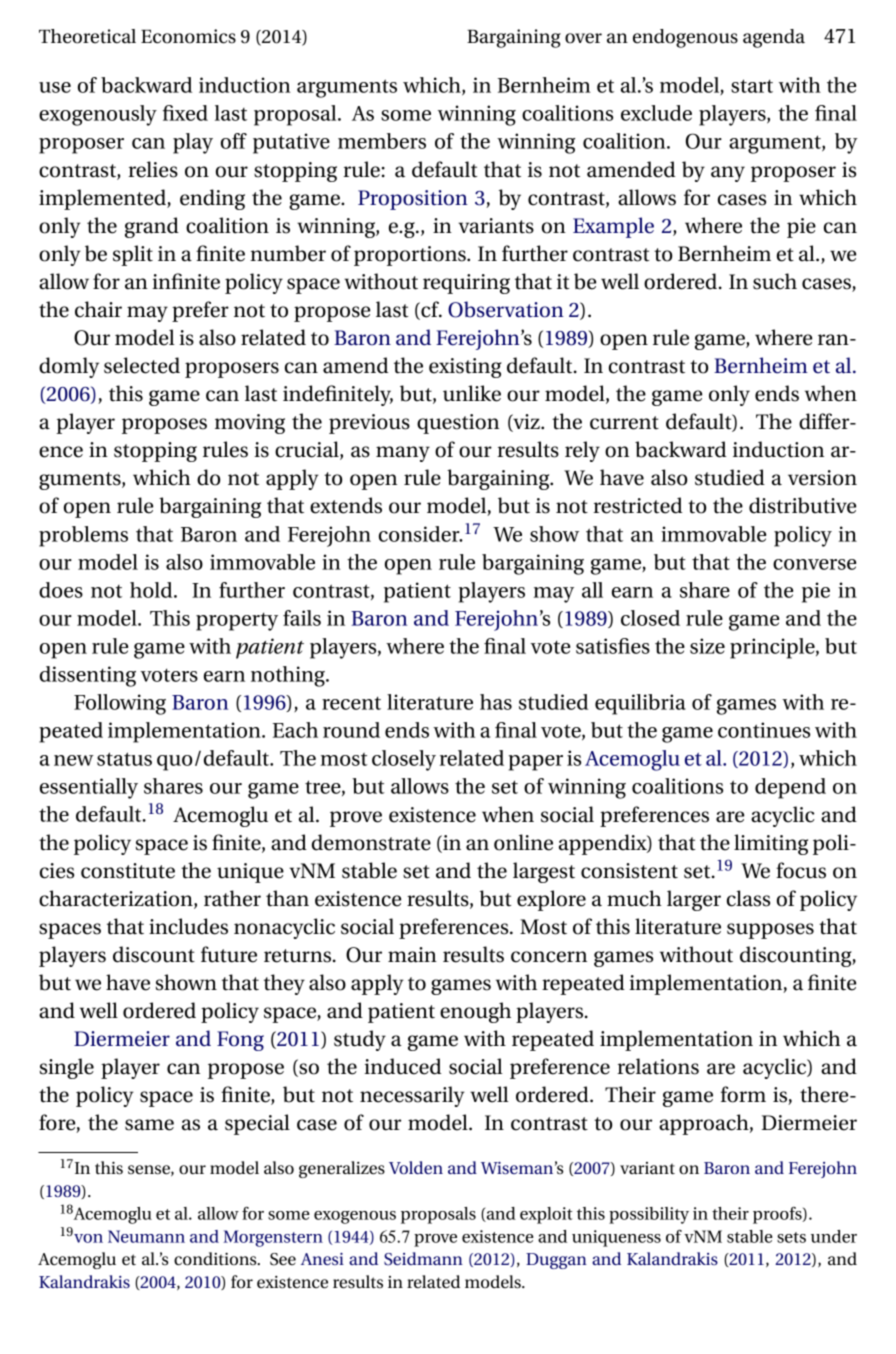 The image size is (896, 1354). What do you see at coordinates (98, 309) in the page?
I see `chair` at bounding box center [98, 309].
